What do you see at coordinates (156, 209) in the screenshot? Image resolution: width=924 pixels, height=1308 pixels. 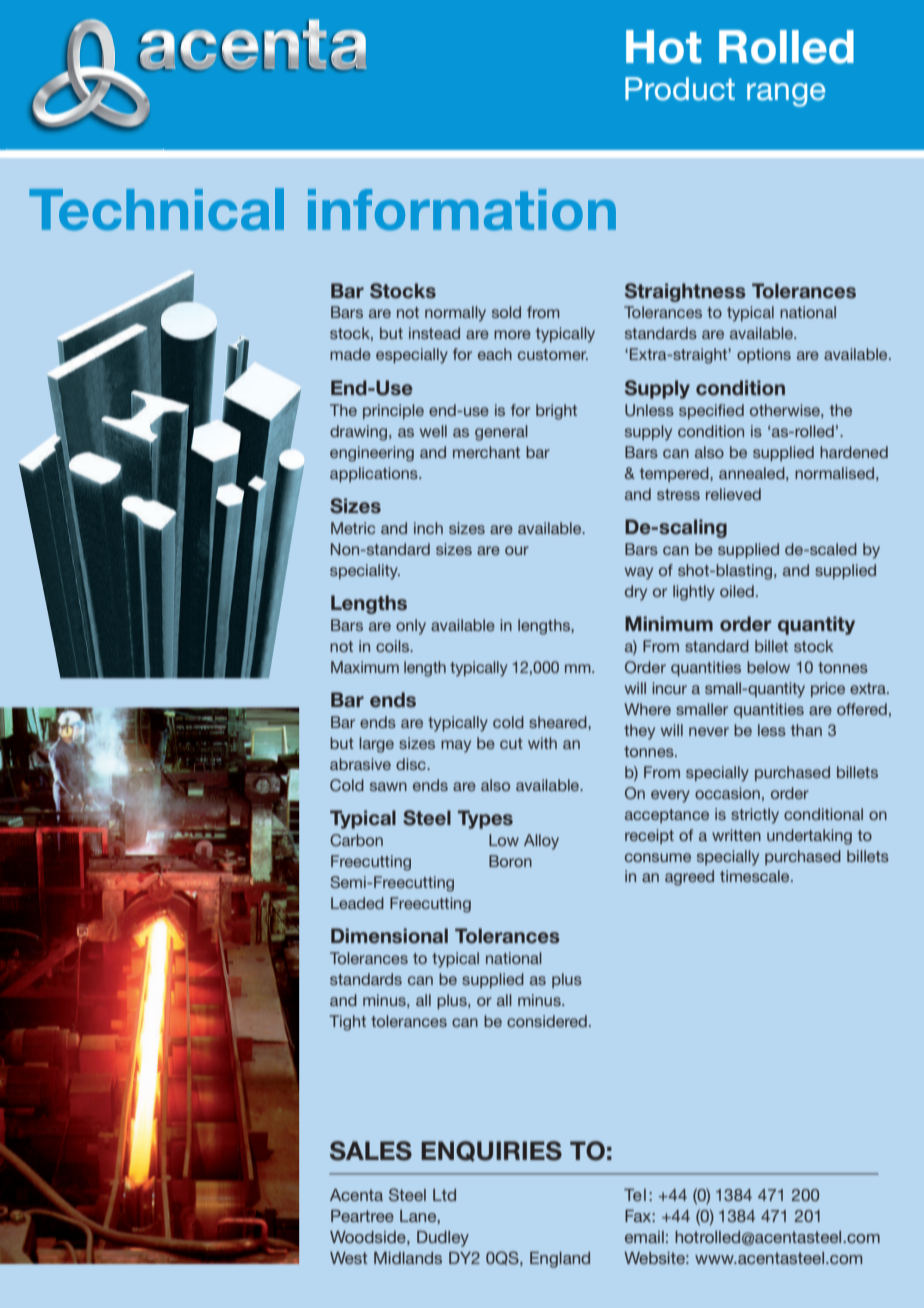 I see `Technical` at bounding box center [156, 209].
